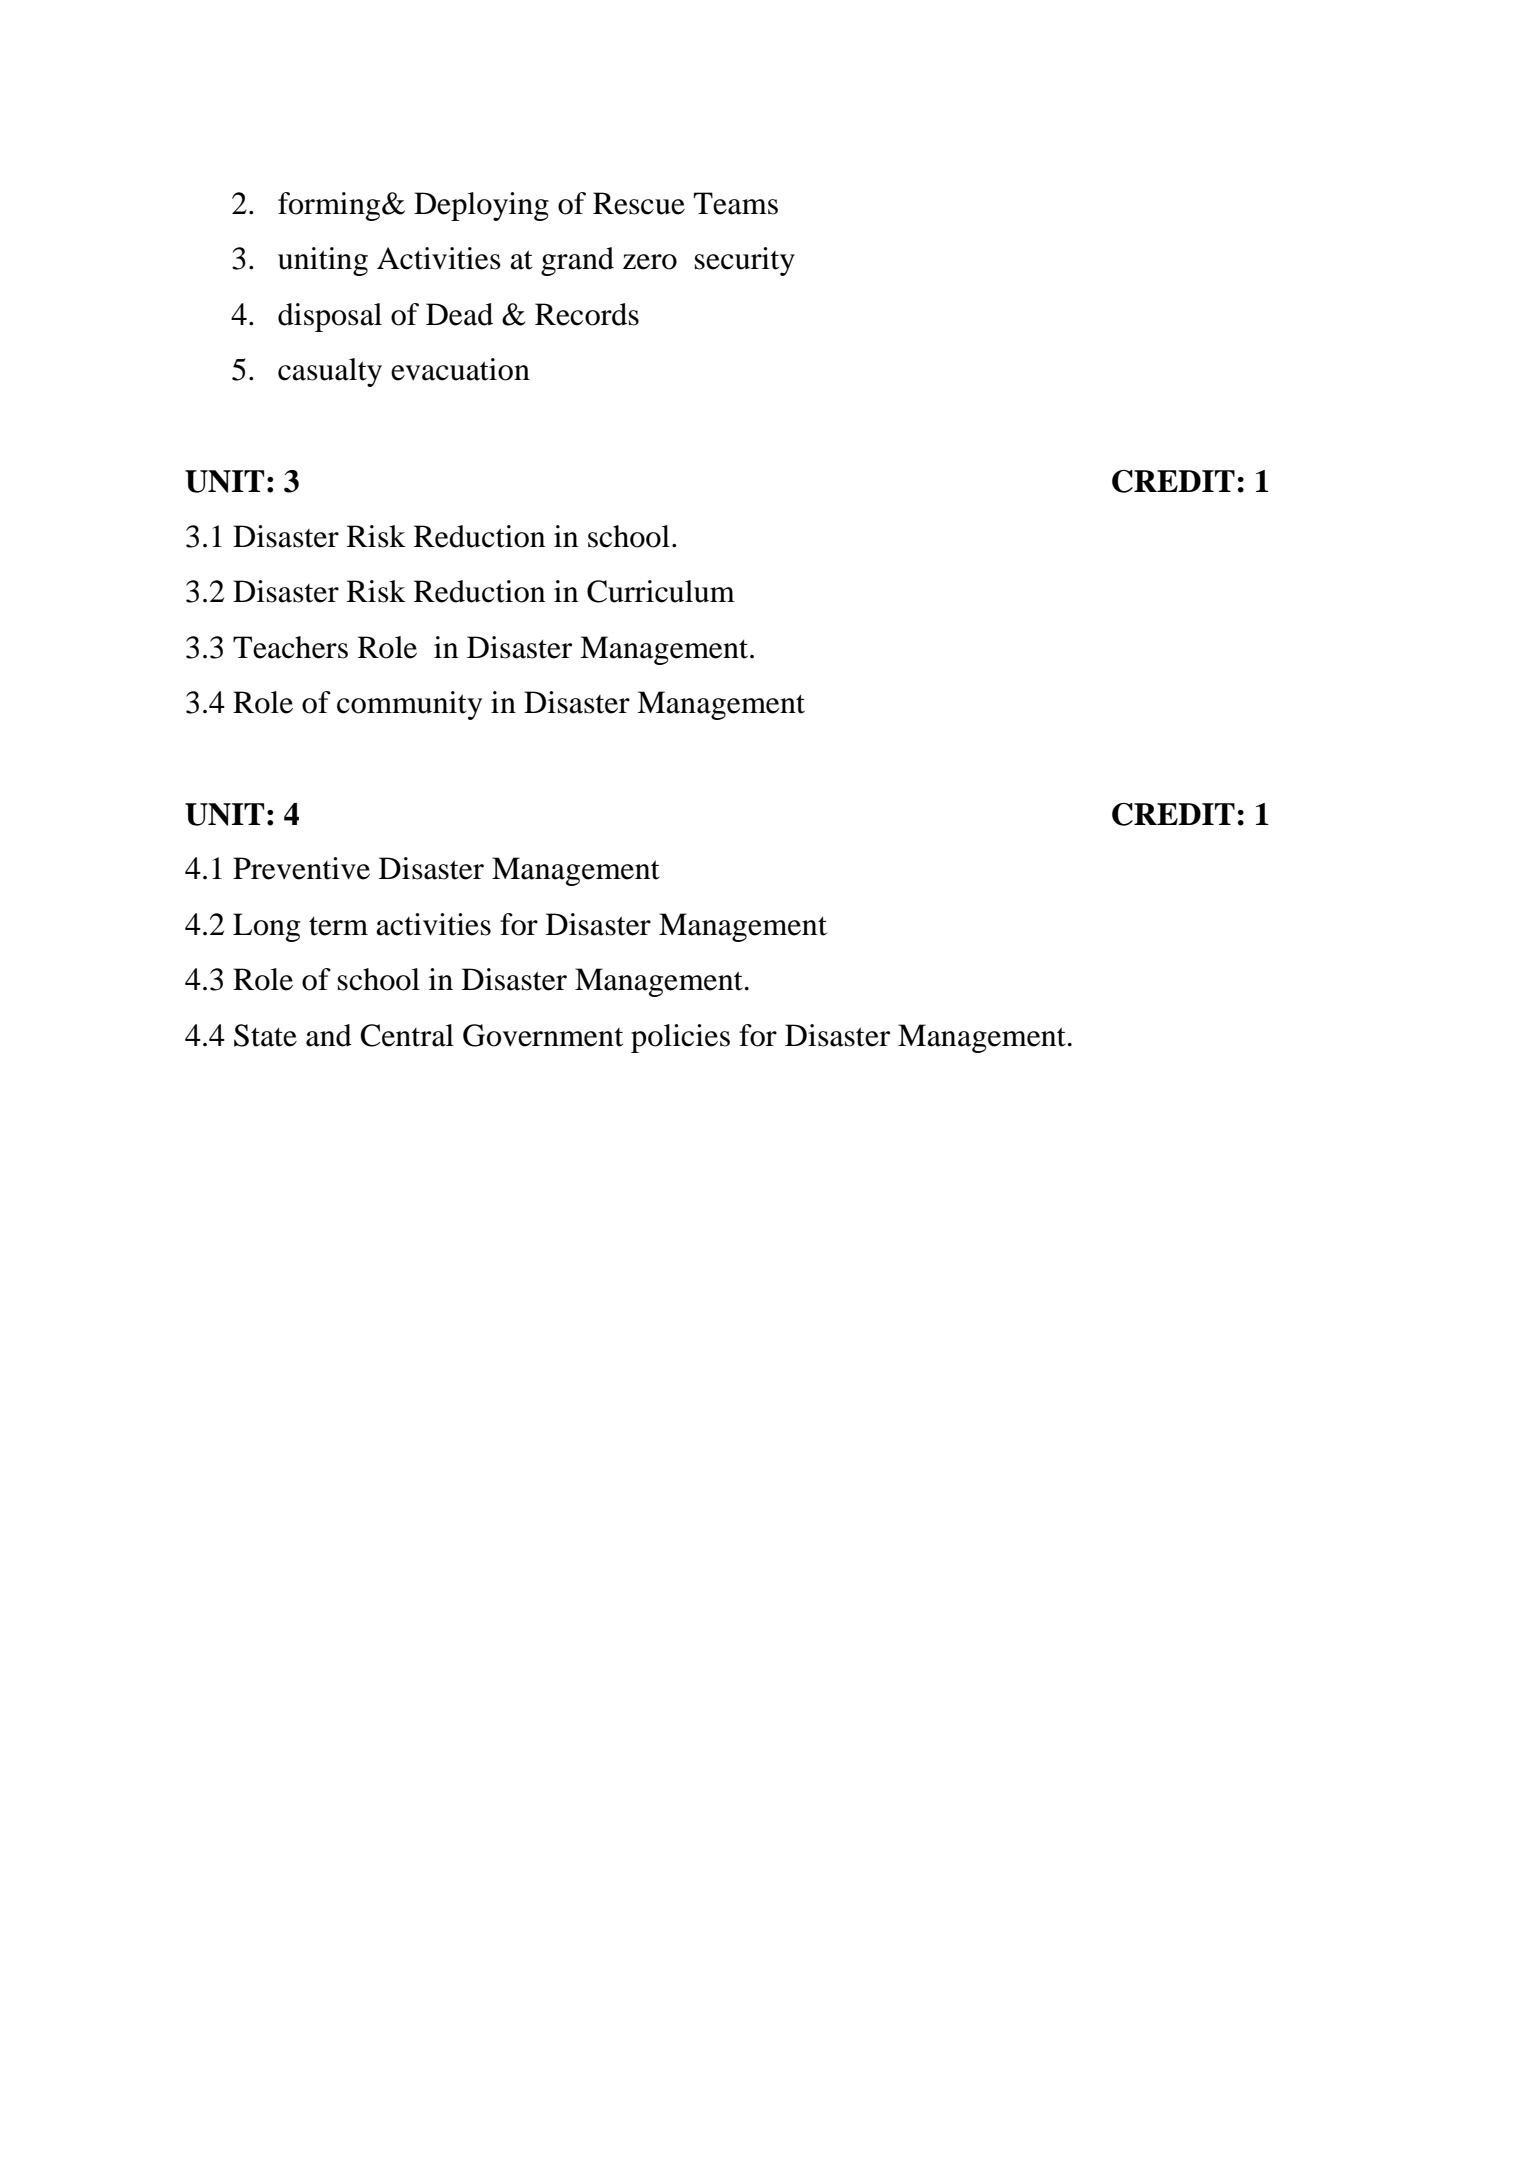  I want to click on Curriculum, so click(661, 591).
